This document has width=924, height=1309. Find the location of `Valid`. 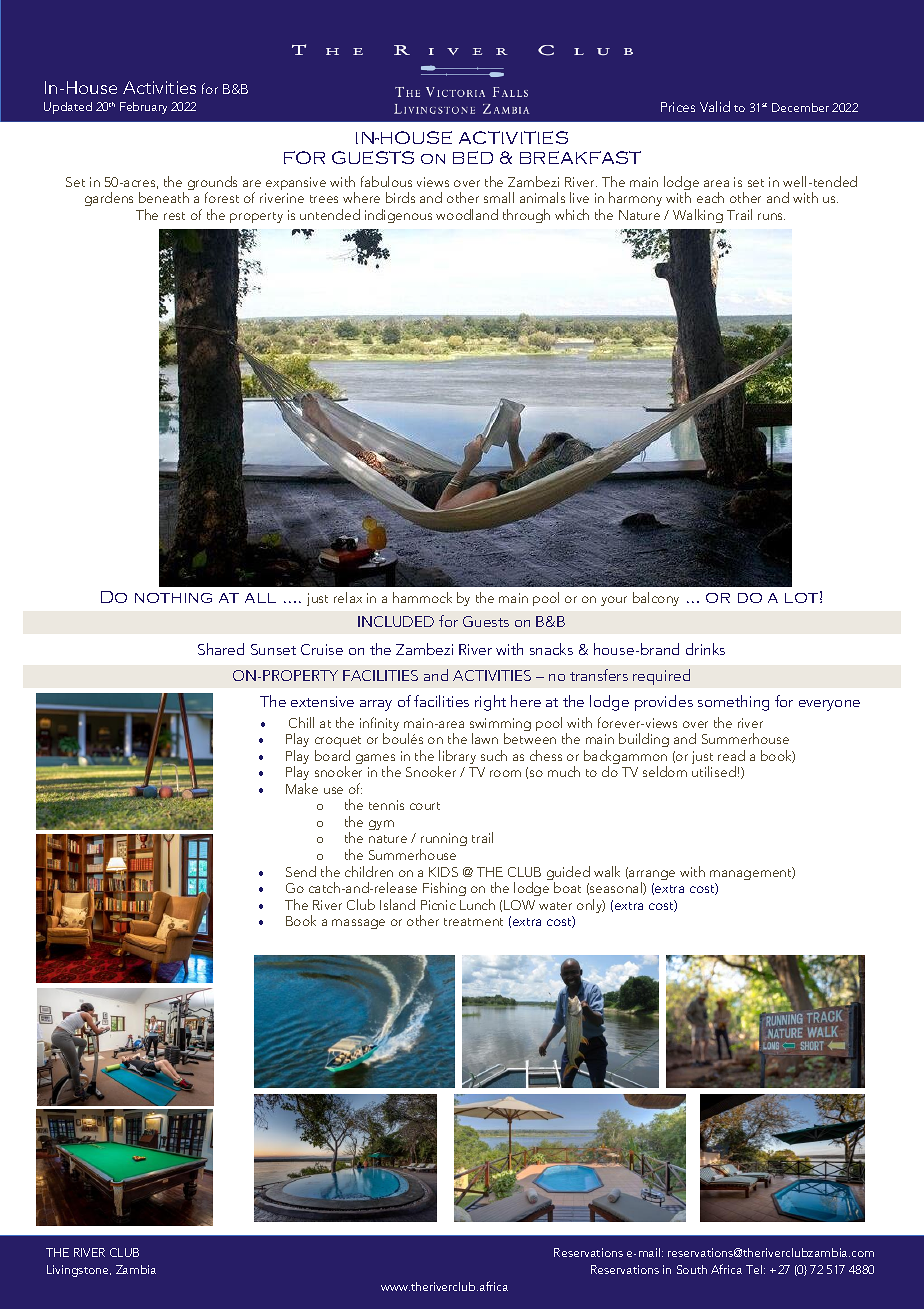

Valid is located at coordinates (715, 106).
